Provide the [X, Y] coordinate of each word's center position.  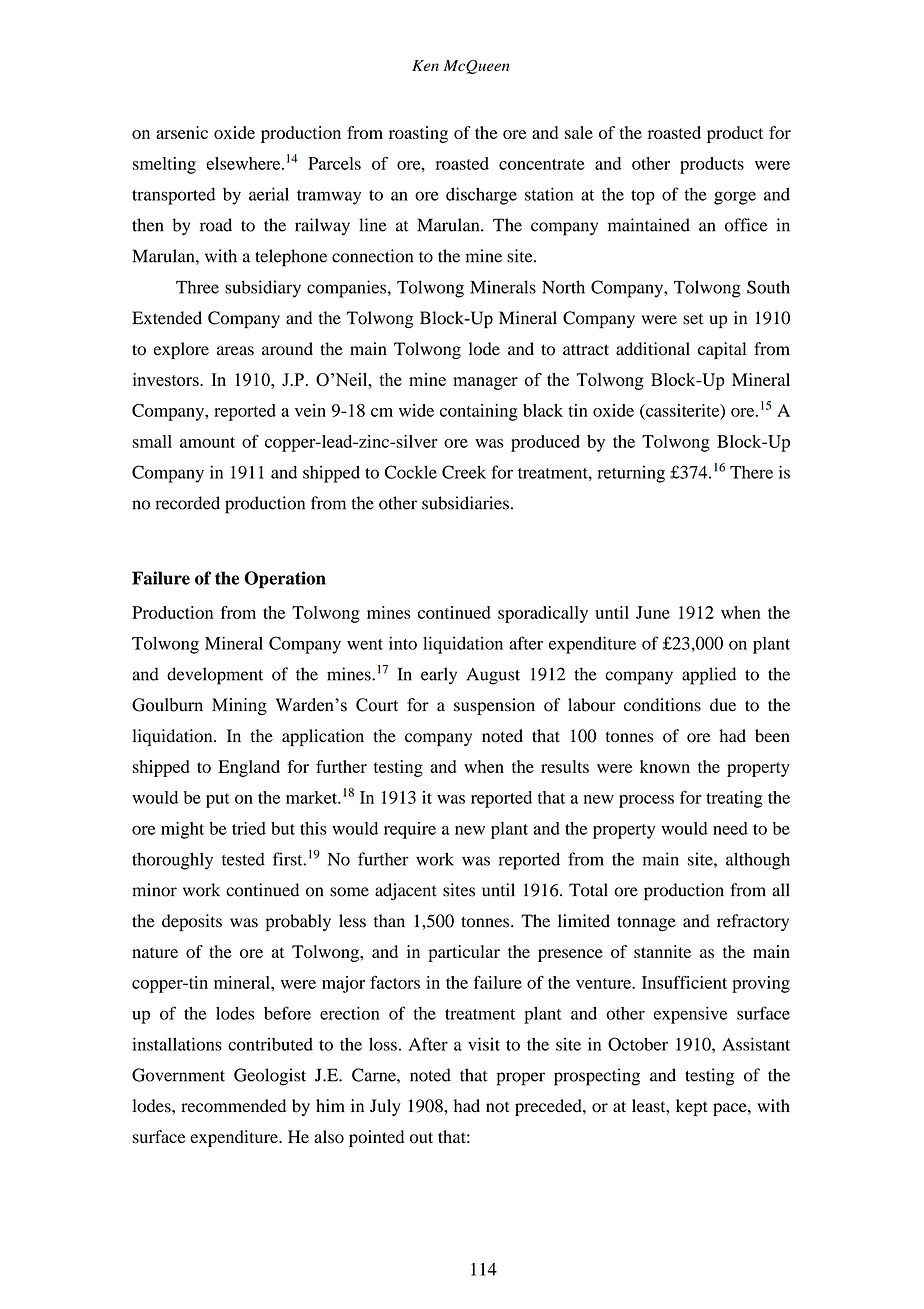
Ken [425, 65]
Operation [285, 580]
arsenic [182, 132]
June [653, 612]
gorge [735, 198]
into [403, 643]
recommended [233, 1106]
